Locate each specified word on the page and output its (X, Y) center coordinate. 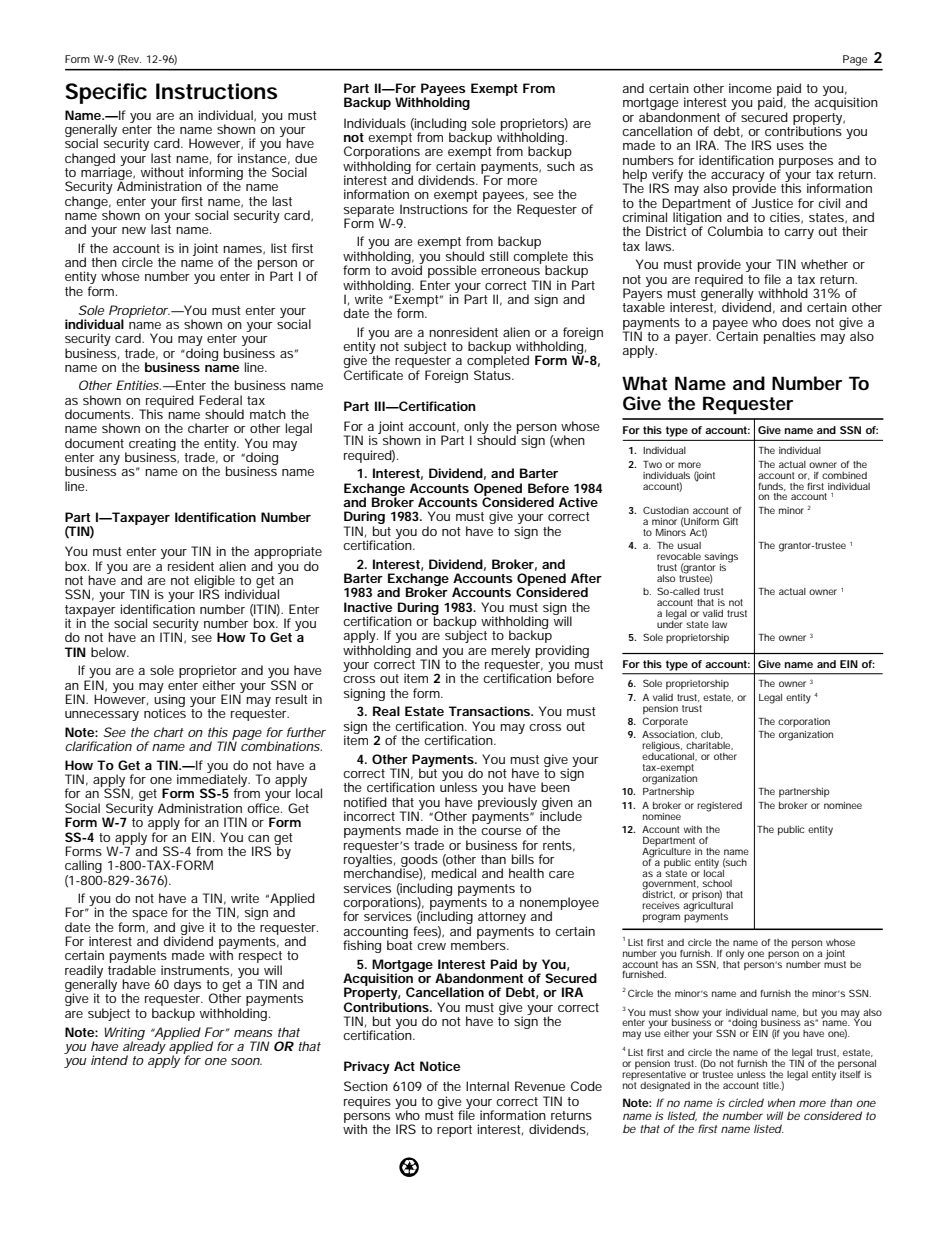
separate (369, 212)
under (670, 623)
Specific (106, 93)
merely (511, 651)
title (772, 1085)
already (144, 1048)
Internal (487, 1086)
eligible (214, 583)
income (750, 88)
